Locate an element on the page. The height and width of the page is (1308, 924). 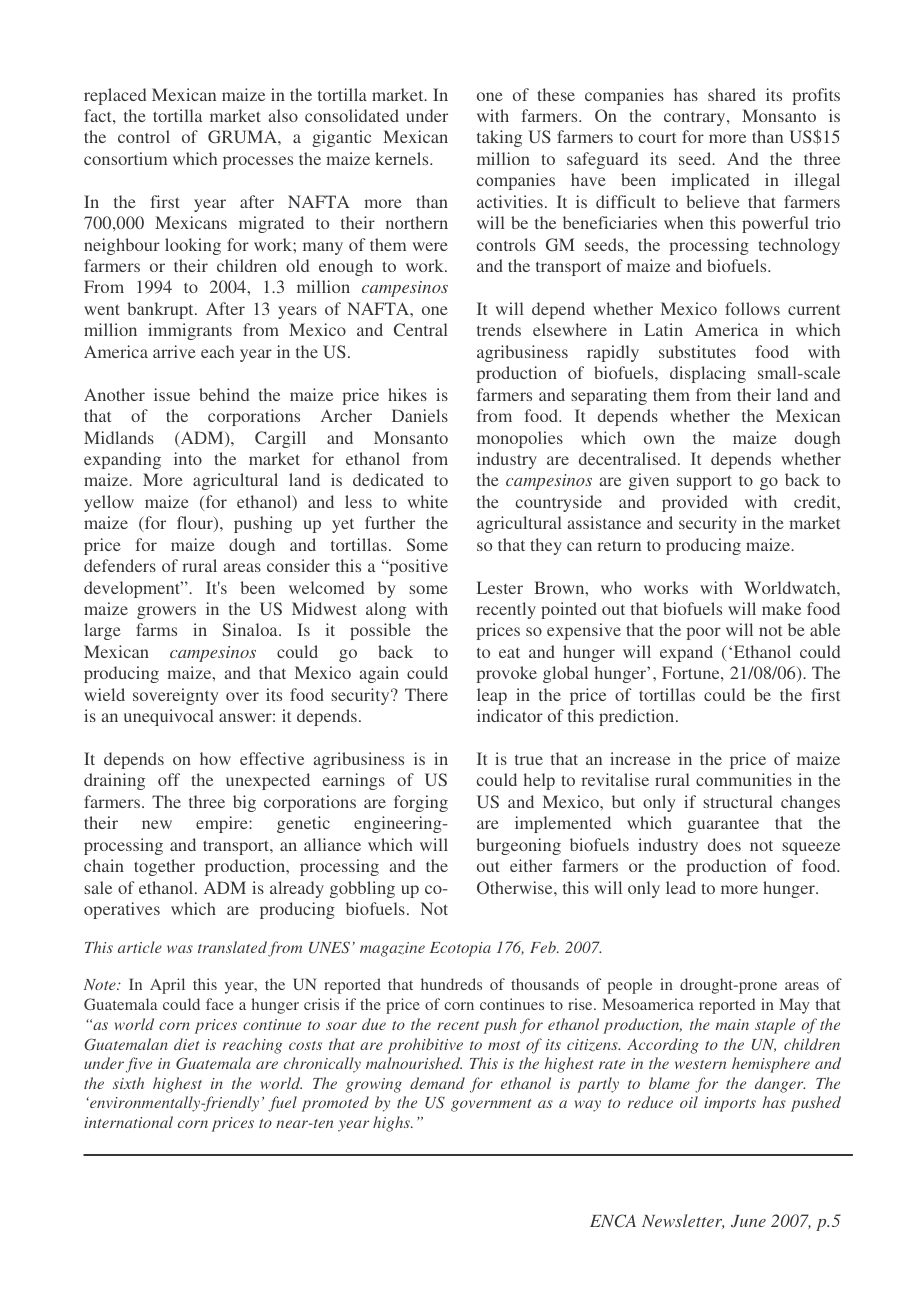
consortium is located at coordinates (125, 158).
